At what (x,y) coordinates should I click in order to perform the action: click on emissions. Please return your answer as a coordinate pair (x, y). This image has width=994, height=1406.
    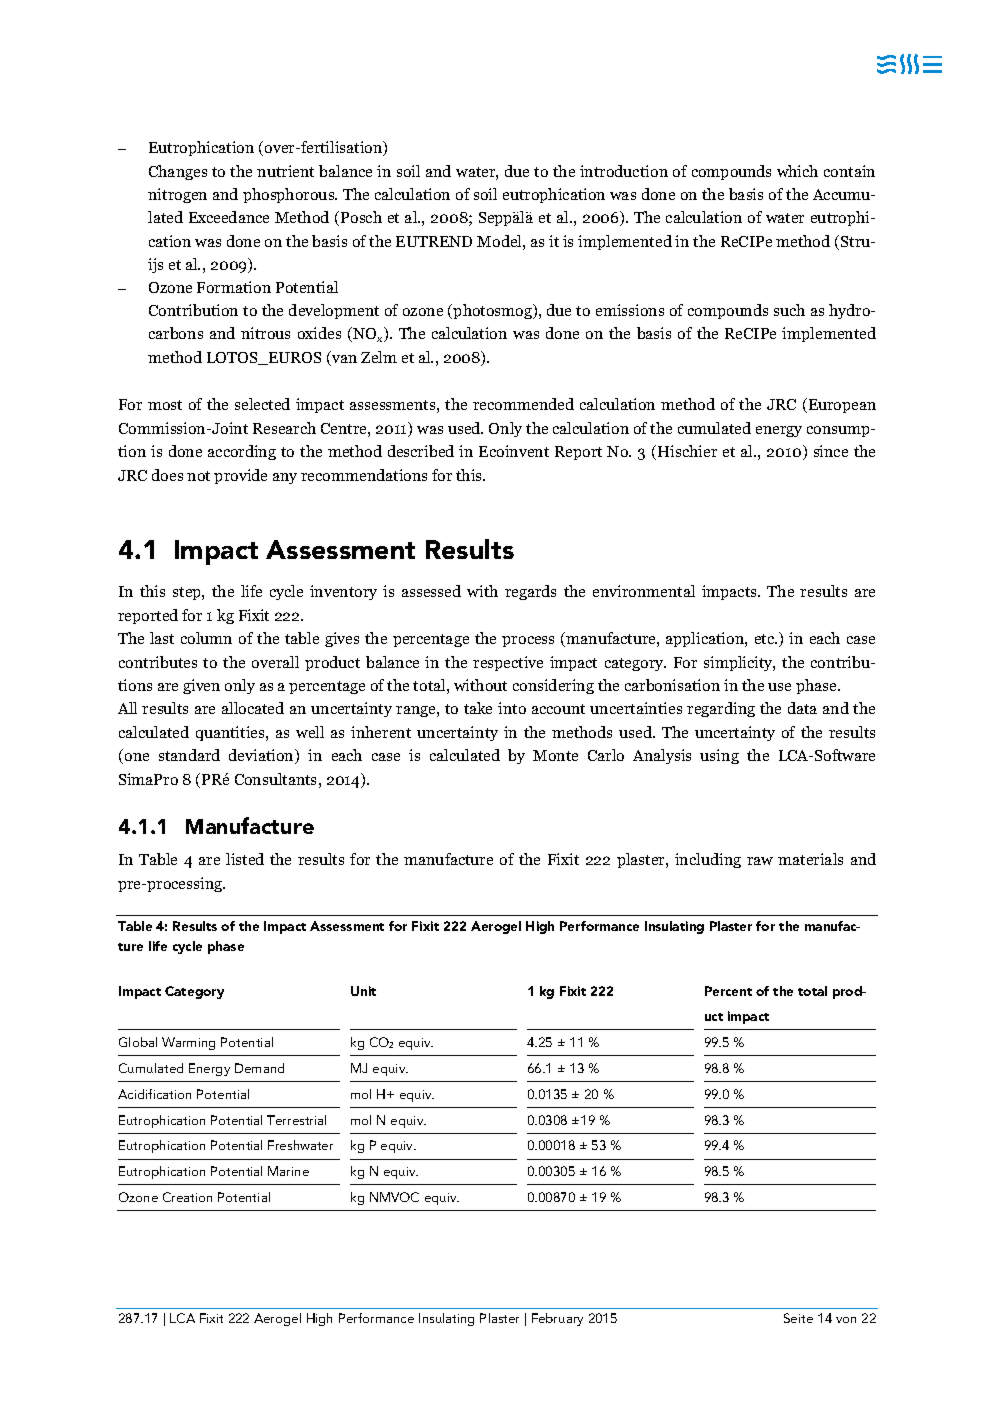
    Looking at the image, I should click on (630, 310).
